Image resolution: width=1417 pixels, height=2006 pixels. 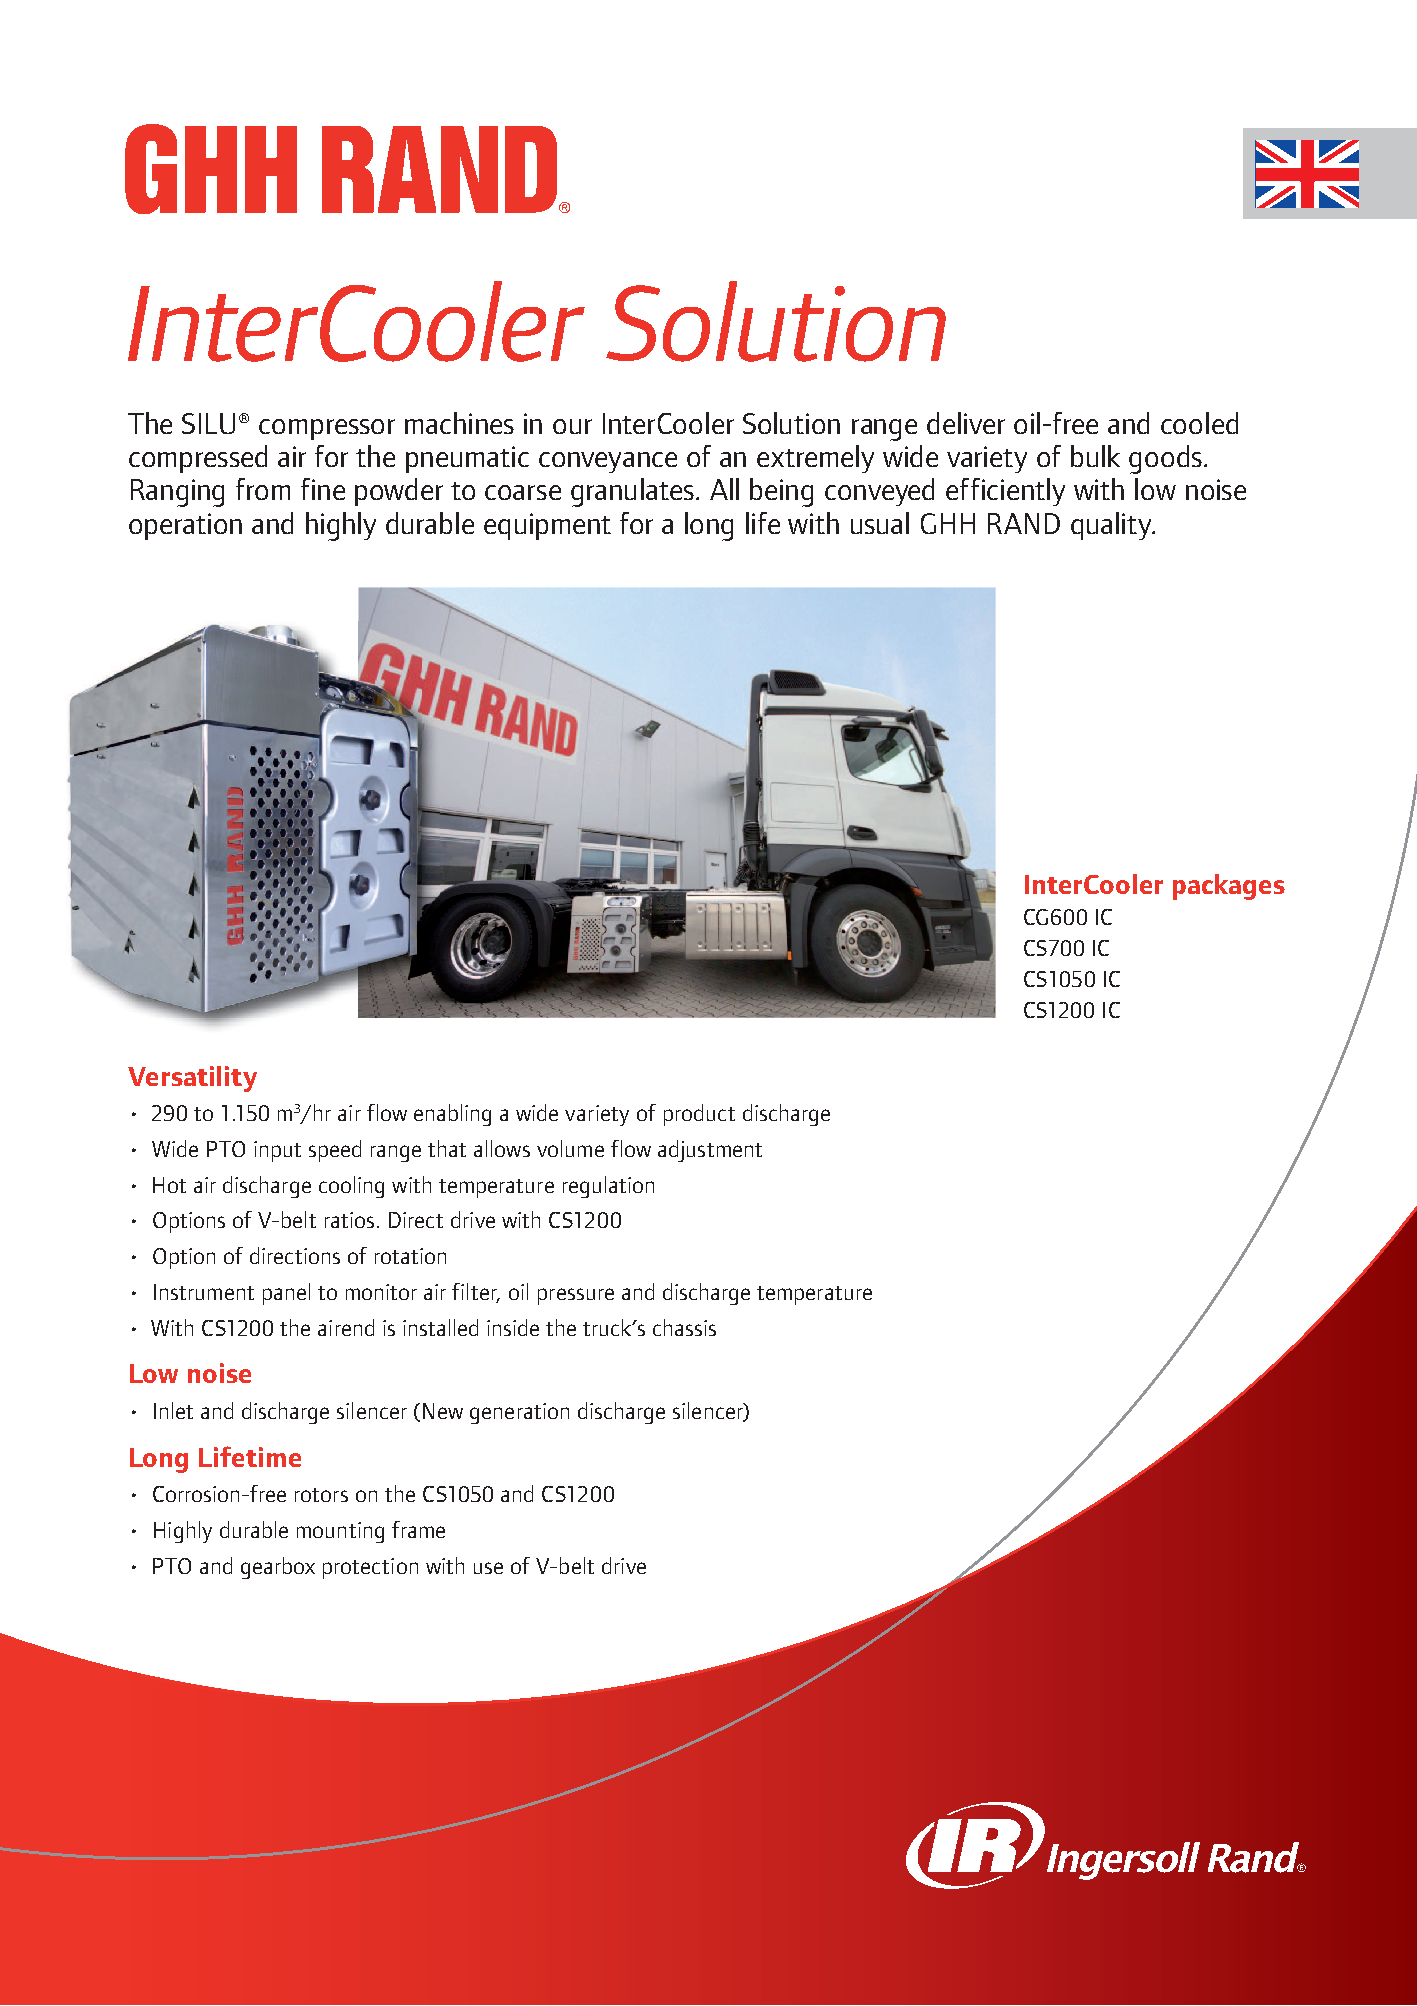 What do you see at coordinates (286, 1294) in the page?
I see `panel` at bounding box center [286, 1294].
